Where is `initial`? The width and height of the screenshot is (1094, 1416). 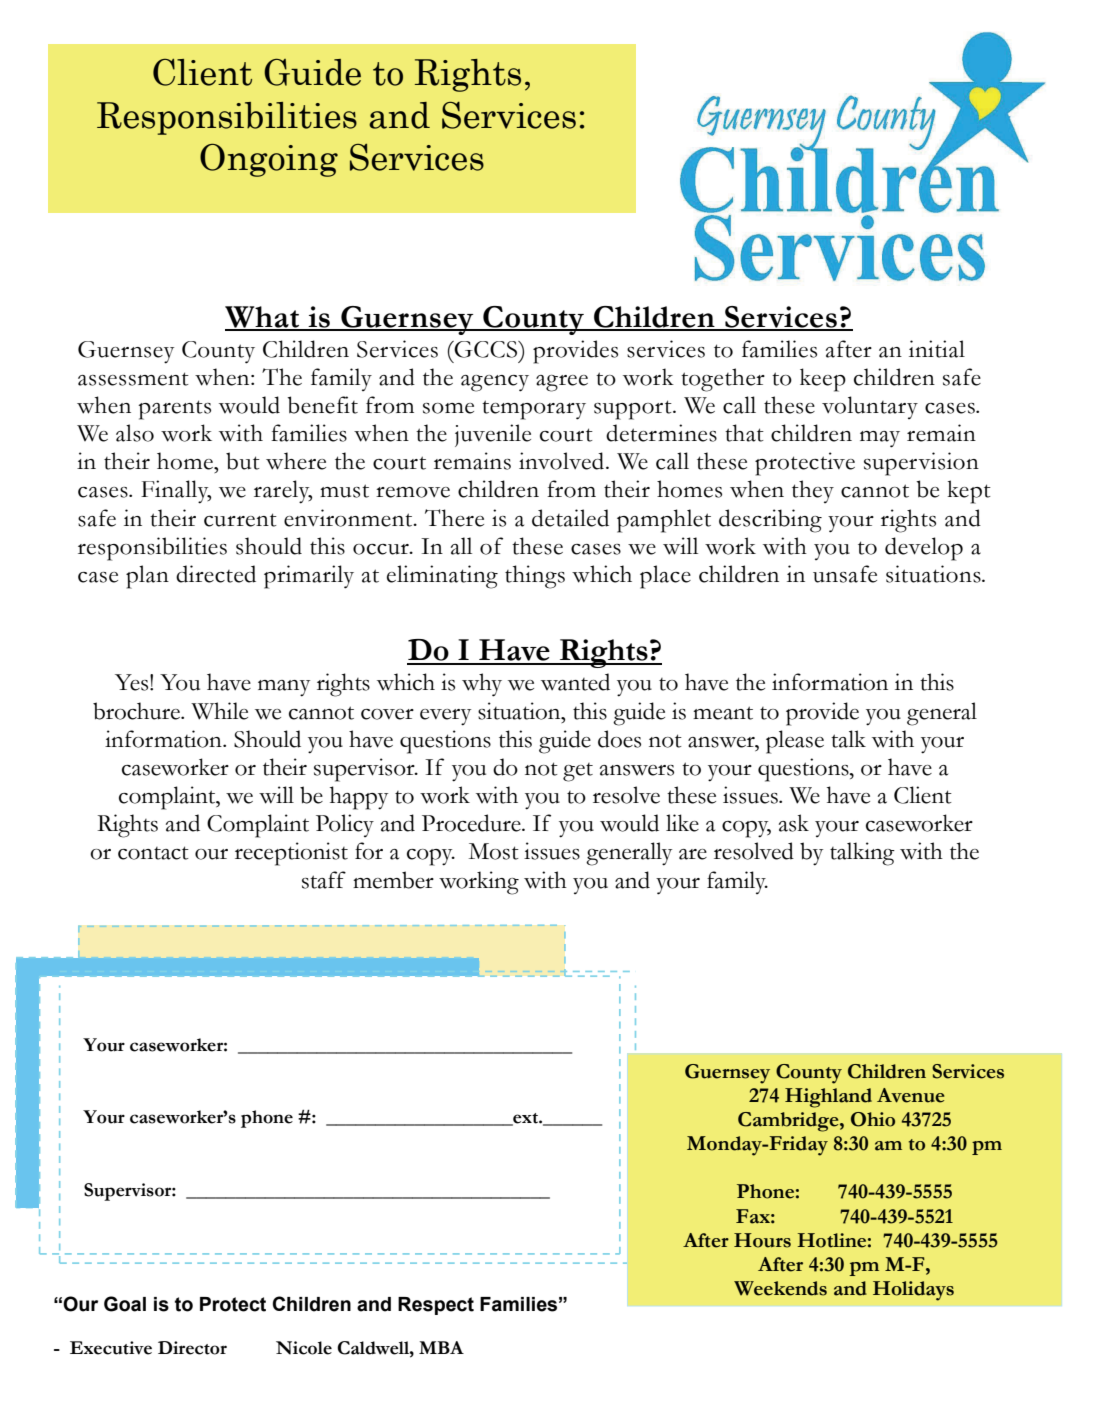
initial is located at coordinates (937, 349).
